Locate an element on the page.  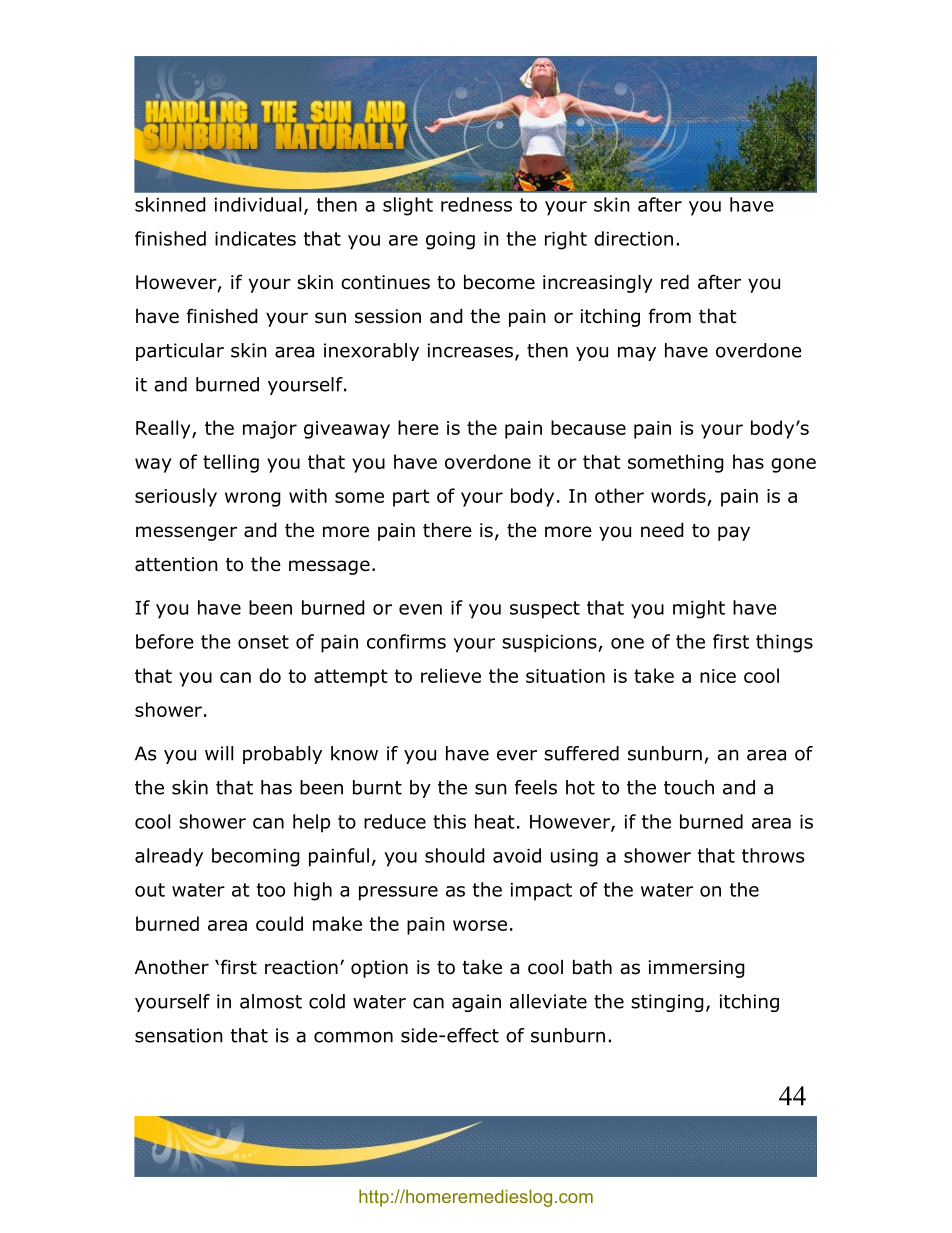
even is located at coordinates (420, 609).
